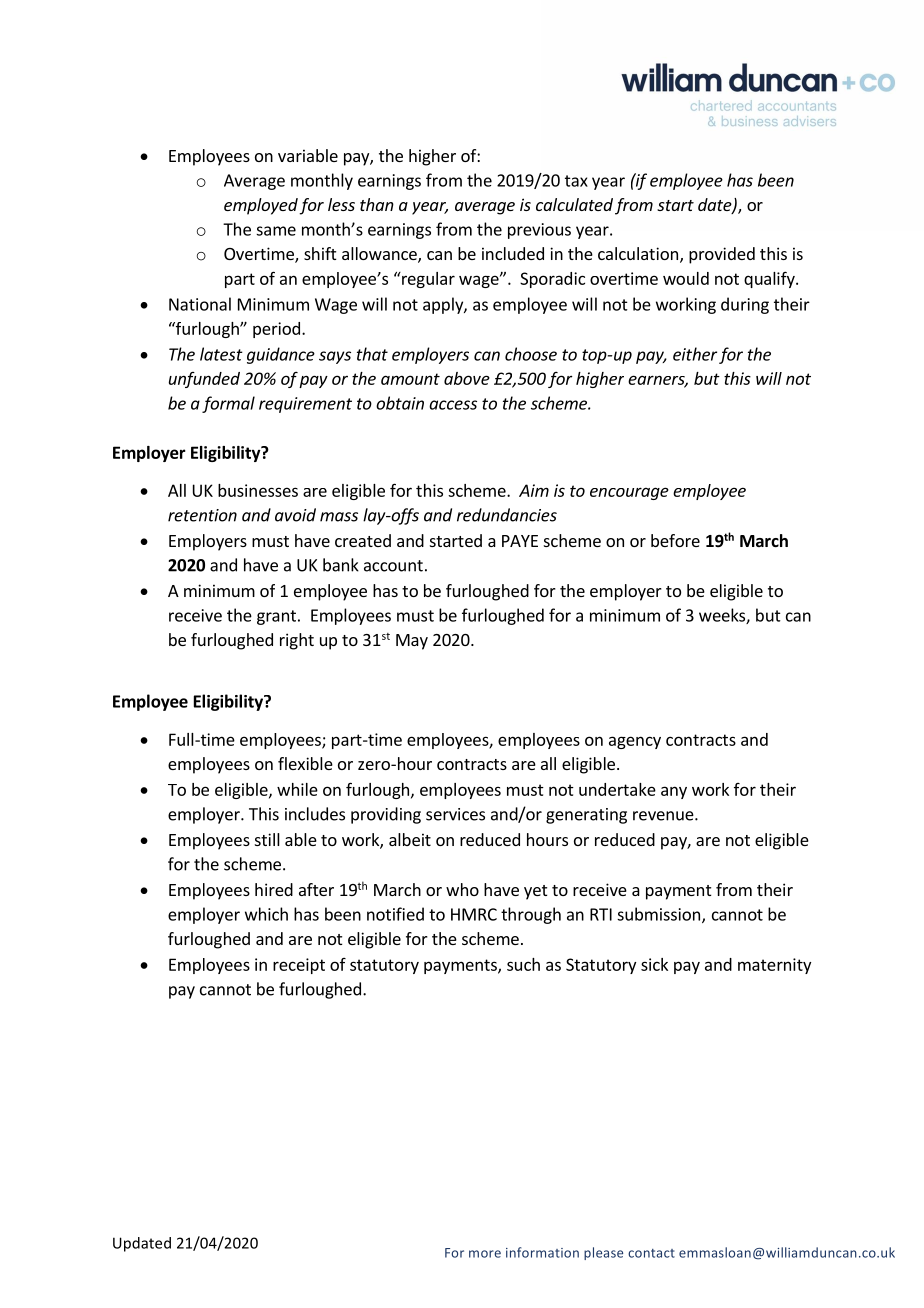  I want to click on information, so click(542, 1252).
